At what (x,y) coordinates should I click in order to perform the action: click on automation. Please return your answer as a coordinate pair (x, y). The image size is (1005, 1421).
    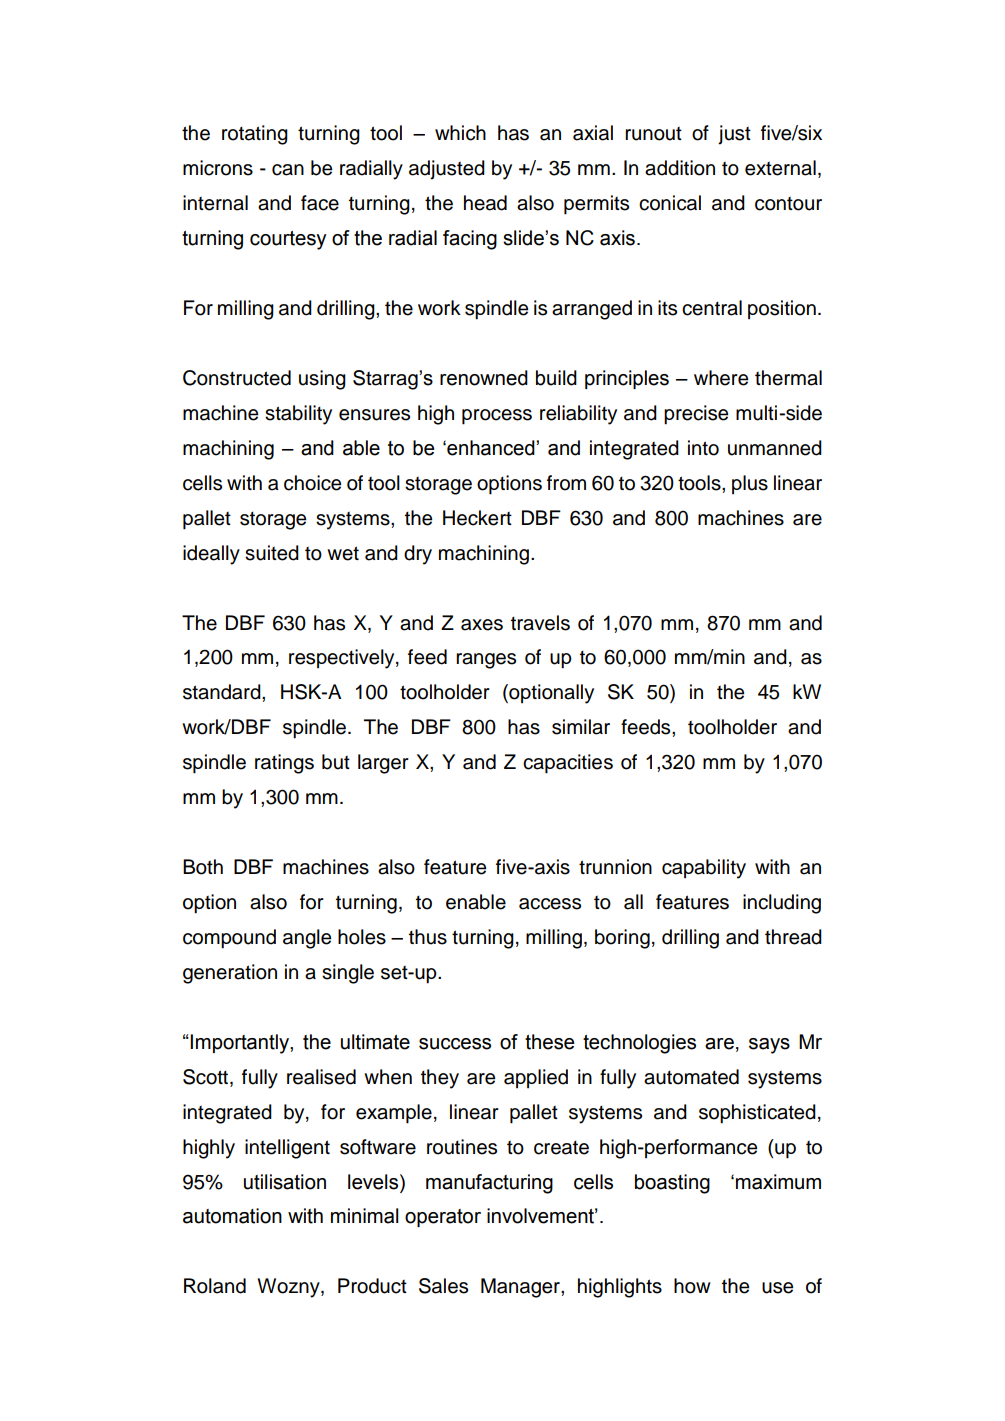
    Looking at the image, I should click on (232, 1216).
